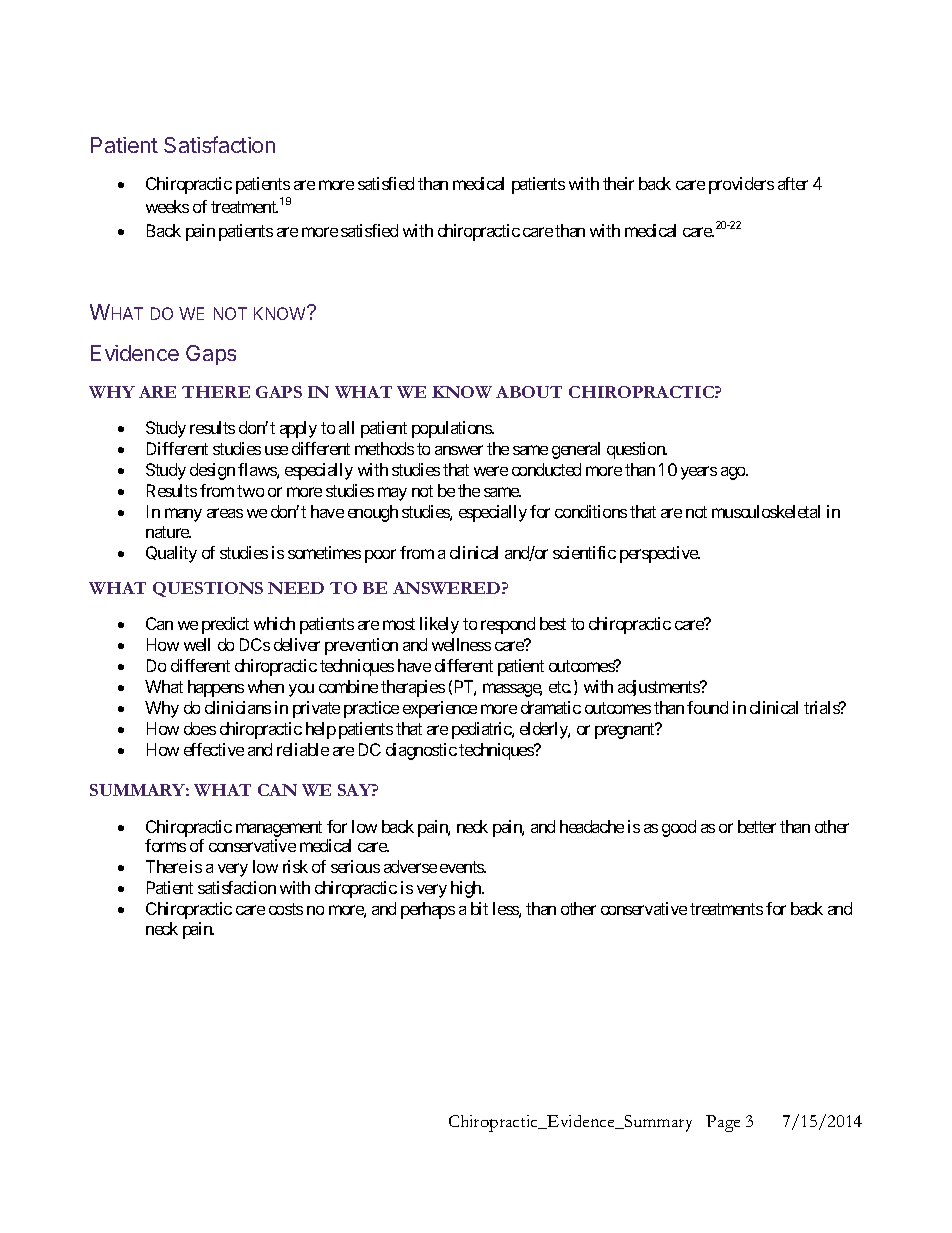 The image size is (952, 1233). Describe the element at coordinates (452, 429) in the page. I see `populations` at that location.
